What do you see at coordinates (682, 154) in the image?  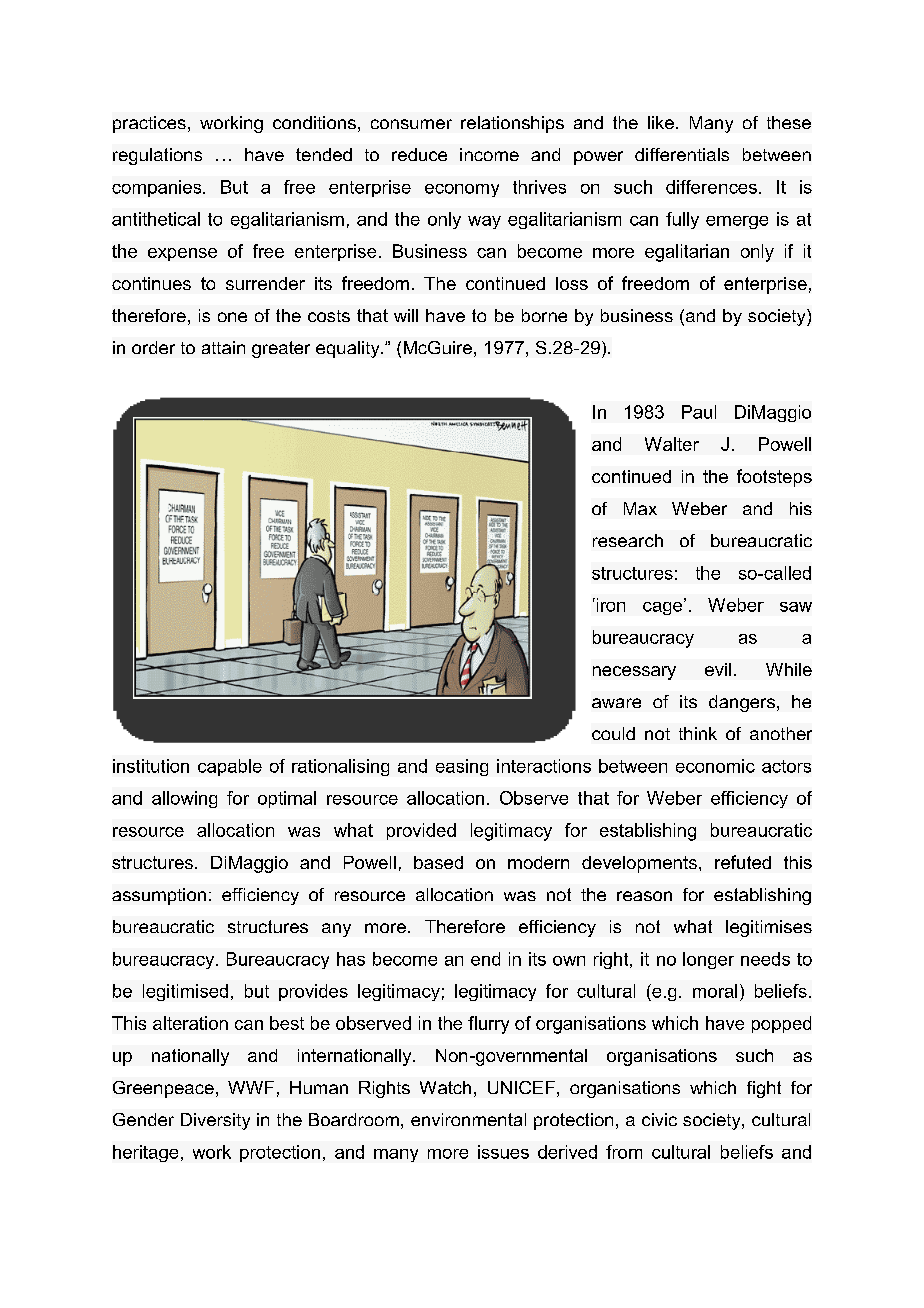 I see `differentials` at bounding box center [682, 154].
